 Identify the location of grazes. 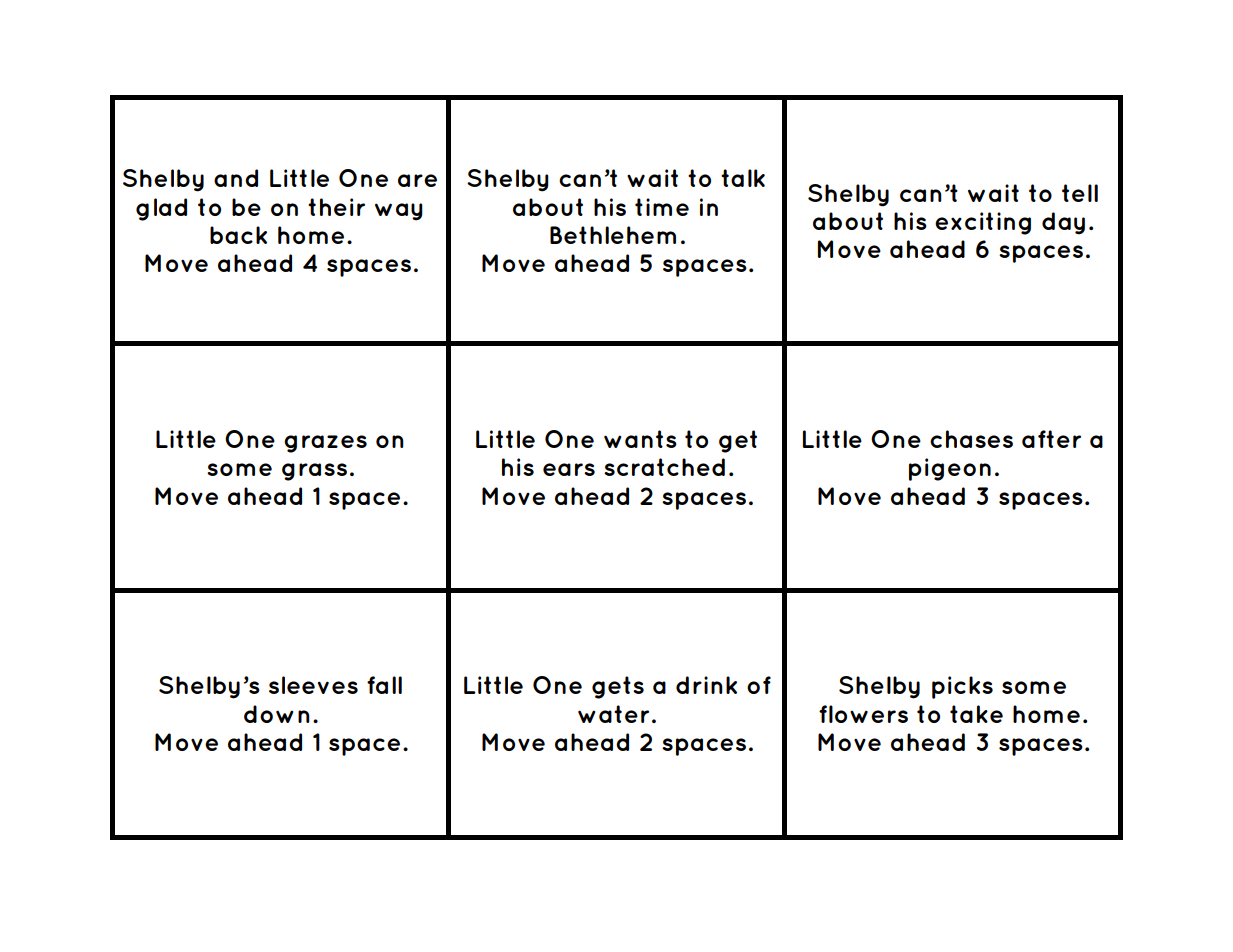
(325, 444).
